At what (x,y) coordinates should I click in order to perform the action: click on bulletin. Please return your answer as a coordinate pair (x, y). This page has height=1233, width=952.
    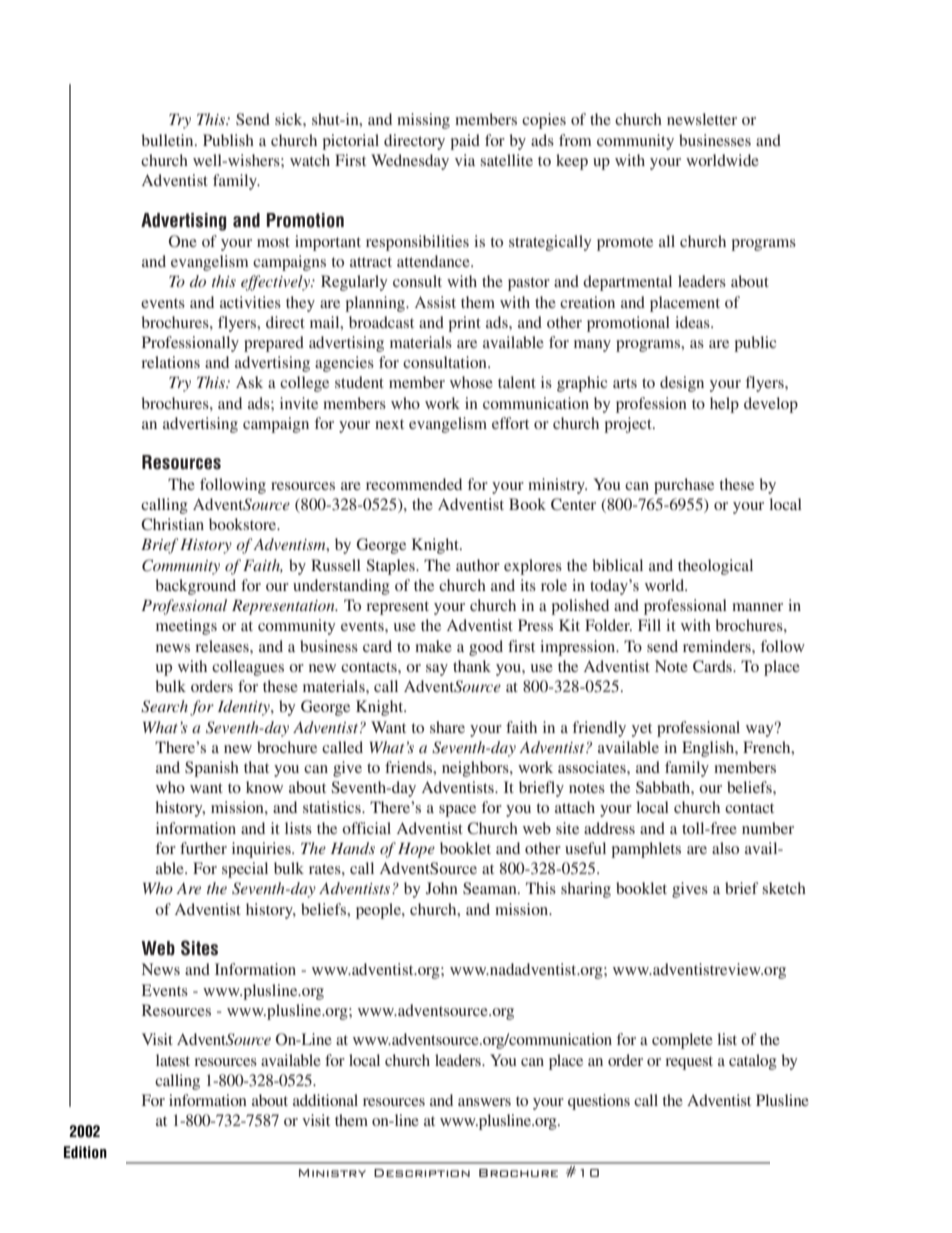
    Looking at the image, I should click on (168, 140).
